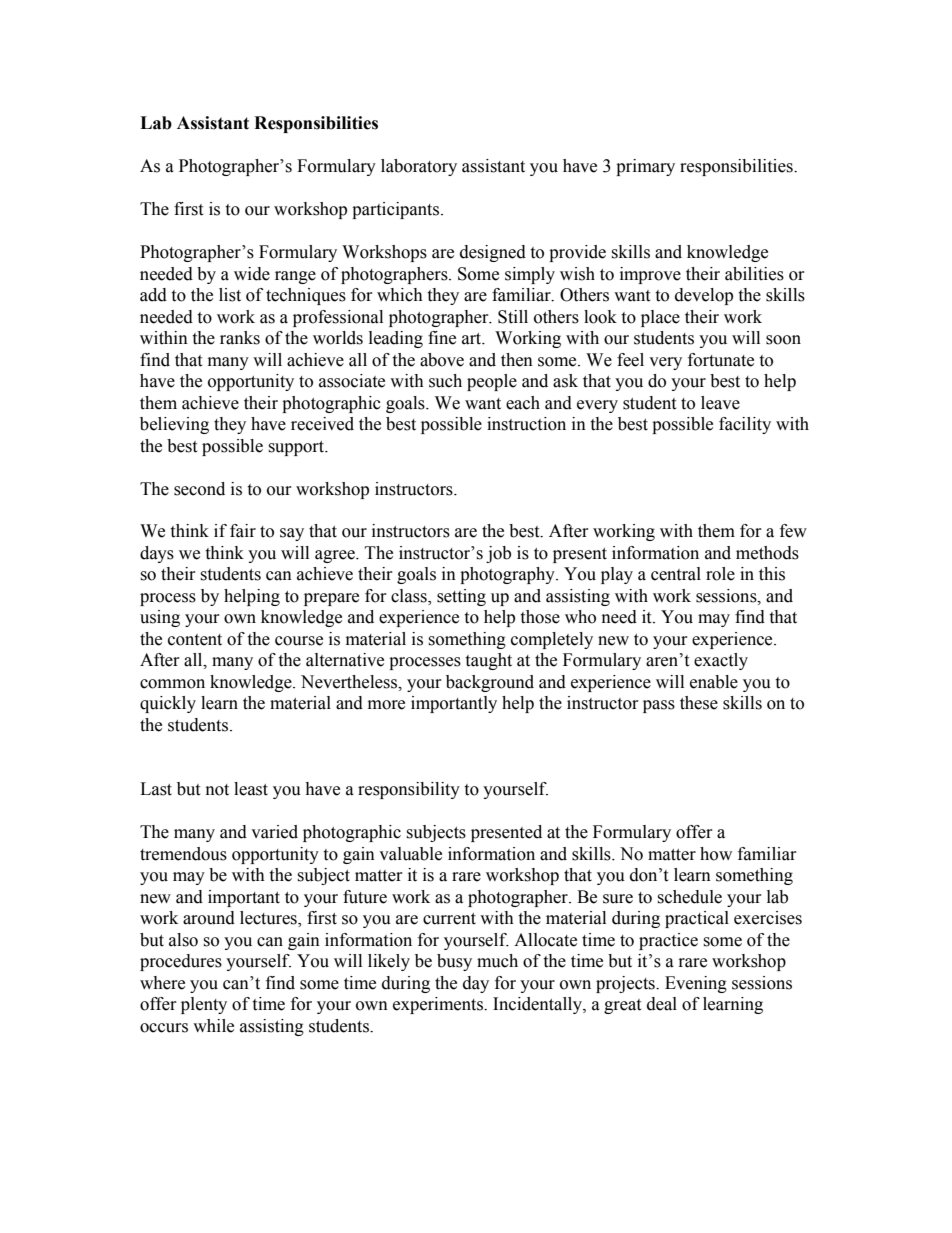  Describe the element at coordinates (696, 984) in the document. I see `Evening` at that location.
